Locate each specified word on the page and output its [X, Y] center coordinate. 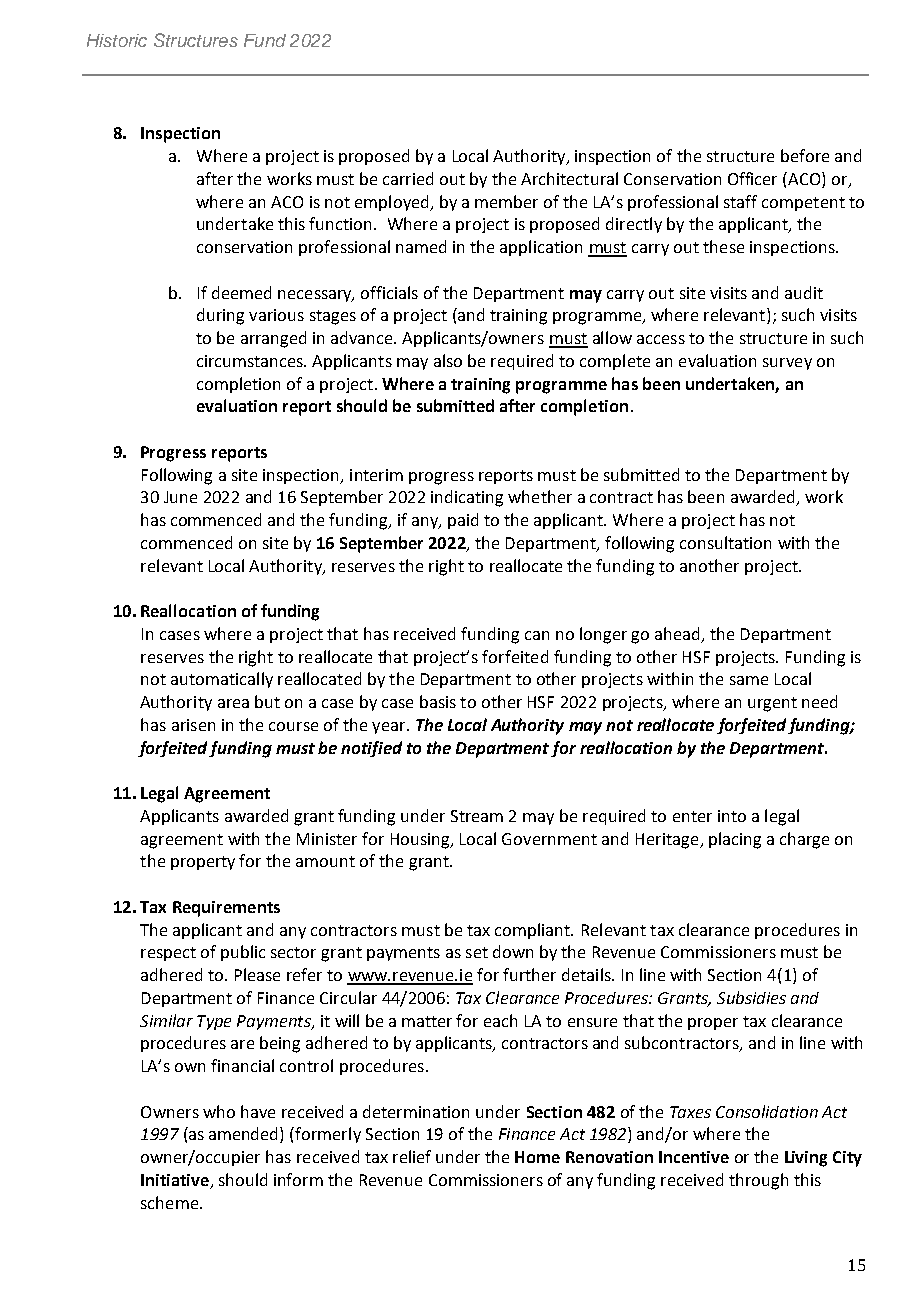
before [805, 155]
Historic [117, 40]
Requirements [226, 909]
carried [408, 178]
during [220, 316]
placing [735, 840]
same [749, 680]
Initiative [175, 1180]
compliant [533, 931]
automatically [222, 680]
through [758, 1181]
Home [537, 1157]
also [448, 360]
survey [787, 364]
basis [438, 701]
